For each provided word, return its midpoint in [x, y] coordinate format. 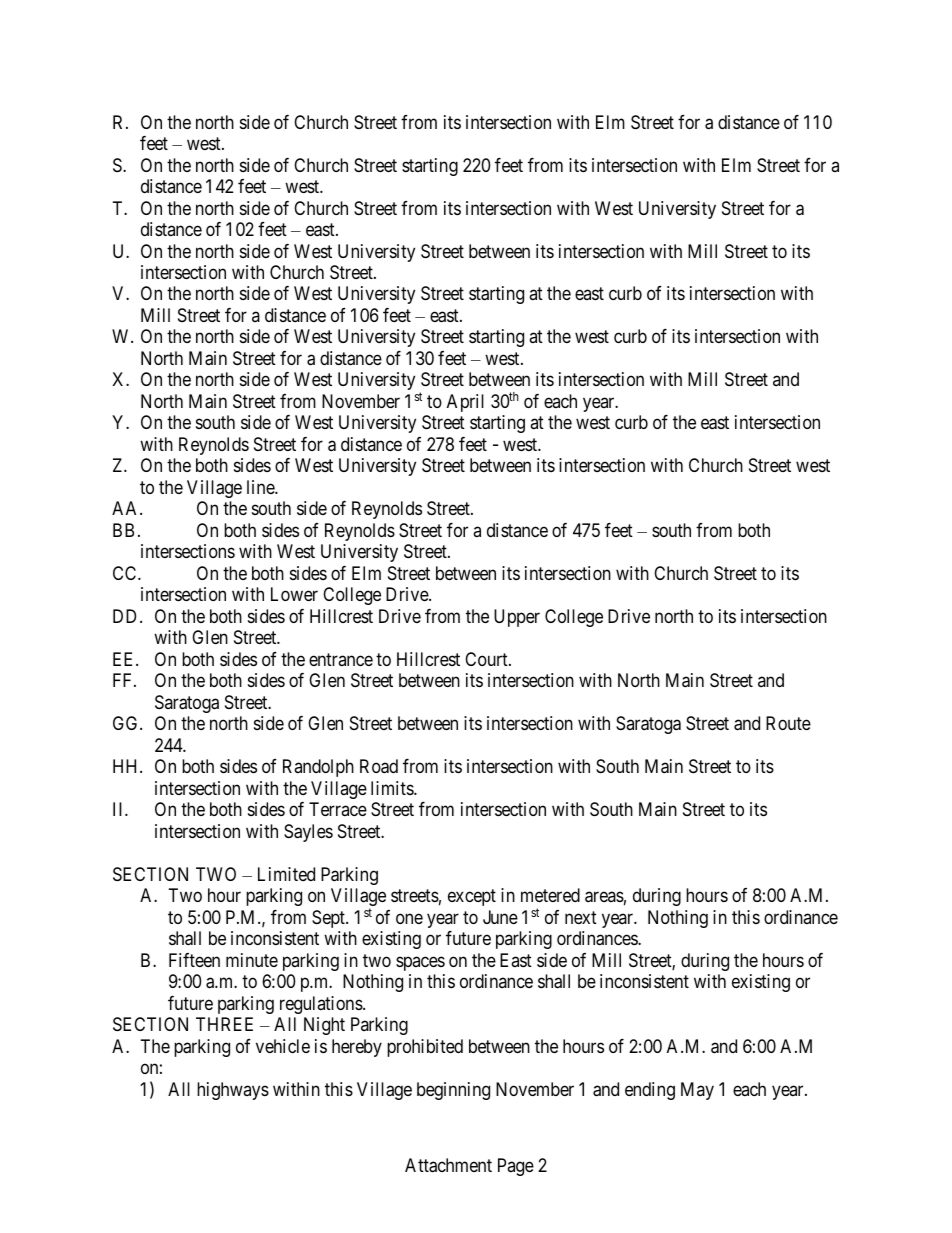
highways [233, 1091]
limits [393, 788]
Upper [517, 618]
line [261, 487]
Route [788, 723]
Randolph [318, 768]
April [465, 403]
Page [516, 1167]
